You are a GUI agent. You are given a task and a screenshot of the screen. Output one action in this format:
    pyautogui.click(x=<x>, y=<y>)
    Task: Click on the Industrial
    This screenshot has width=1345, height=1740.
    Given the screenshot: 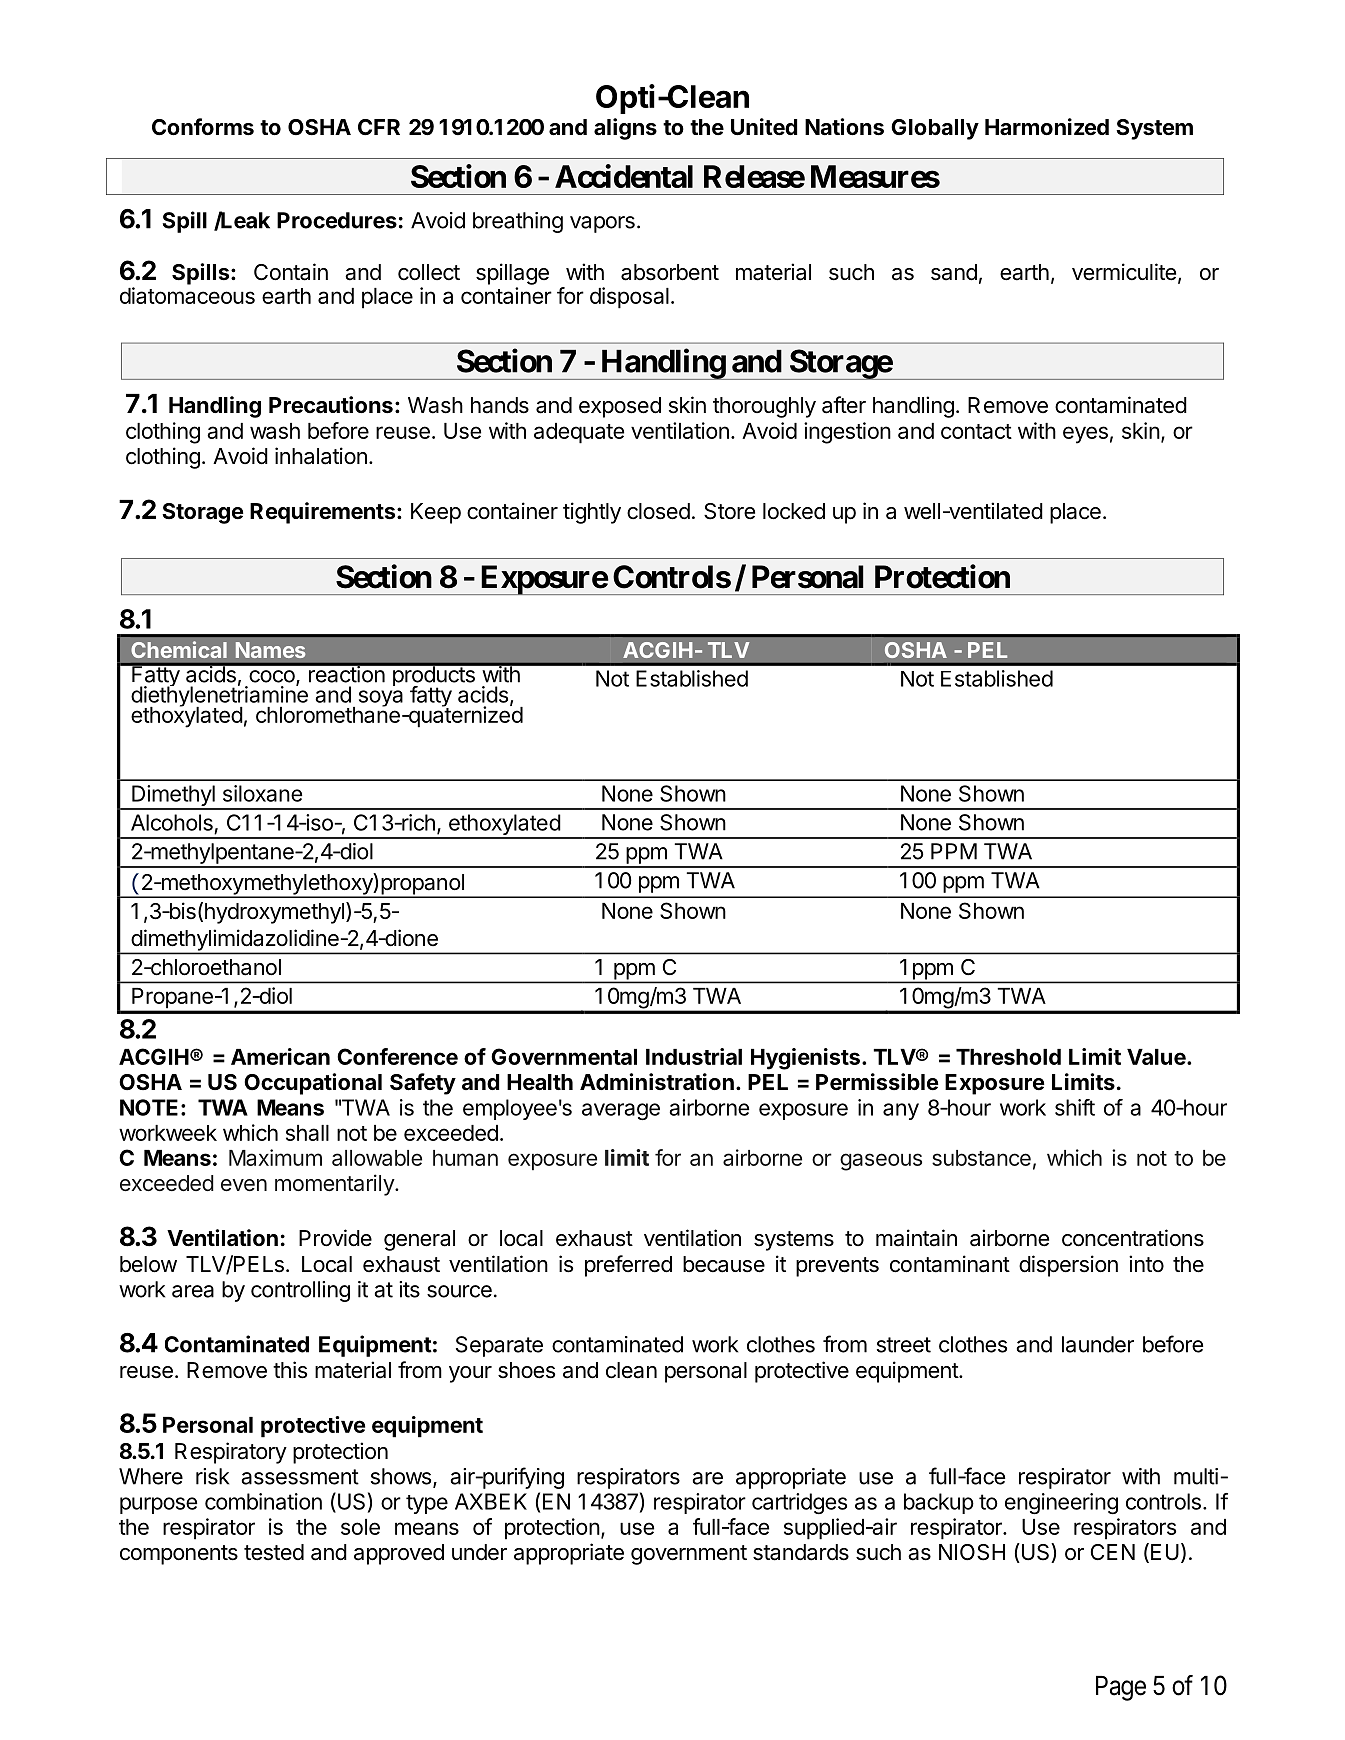 What is the action you would take?
    pyautogui.click(x=694, y=1056)
